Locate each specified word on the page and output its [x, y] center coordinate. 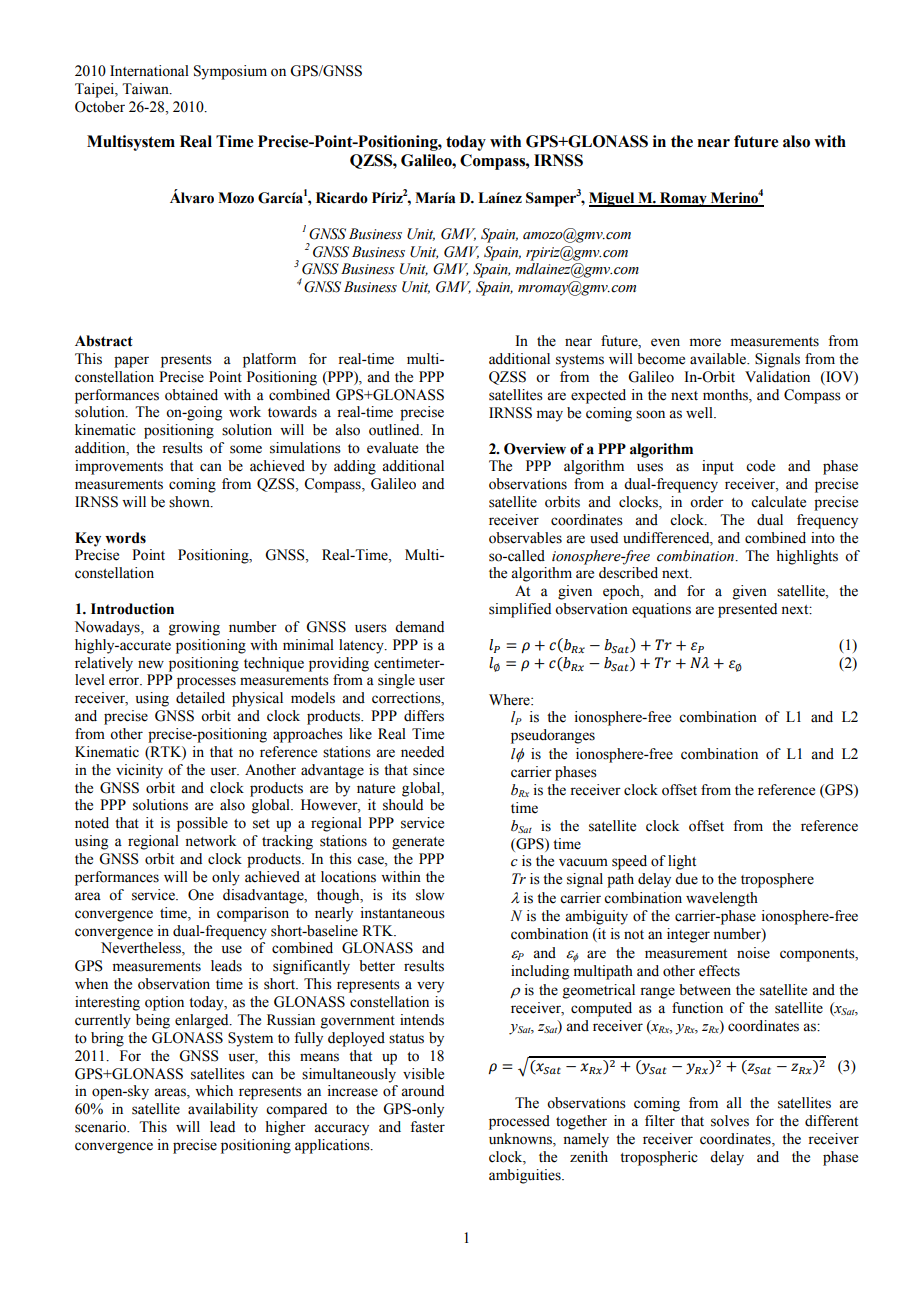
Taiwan [146, 89]
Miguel [613, 199]
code [760, 466]
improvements [119, 467]
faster [427, 1127]
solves [730, 1121]
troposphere [777, 880]
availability [223, 1110]
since [428, 770]
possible [202, 824]
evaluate [392, 448]
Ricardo [342, 198]
